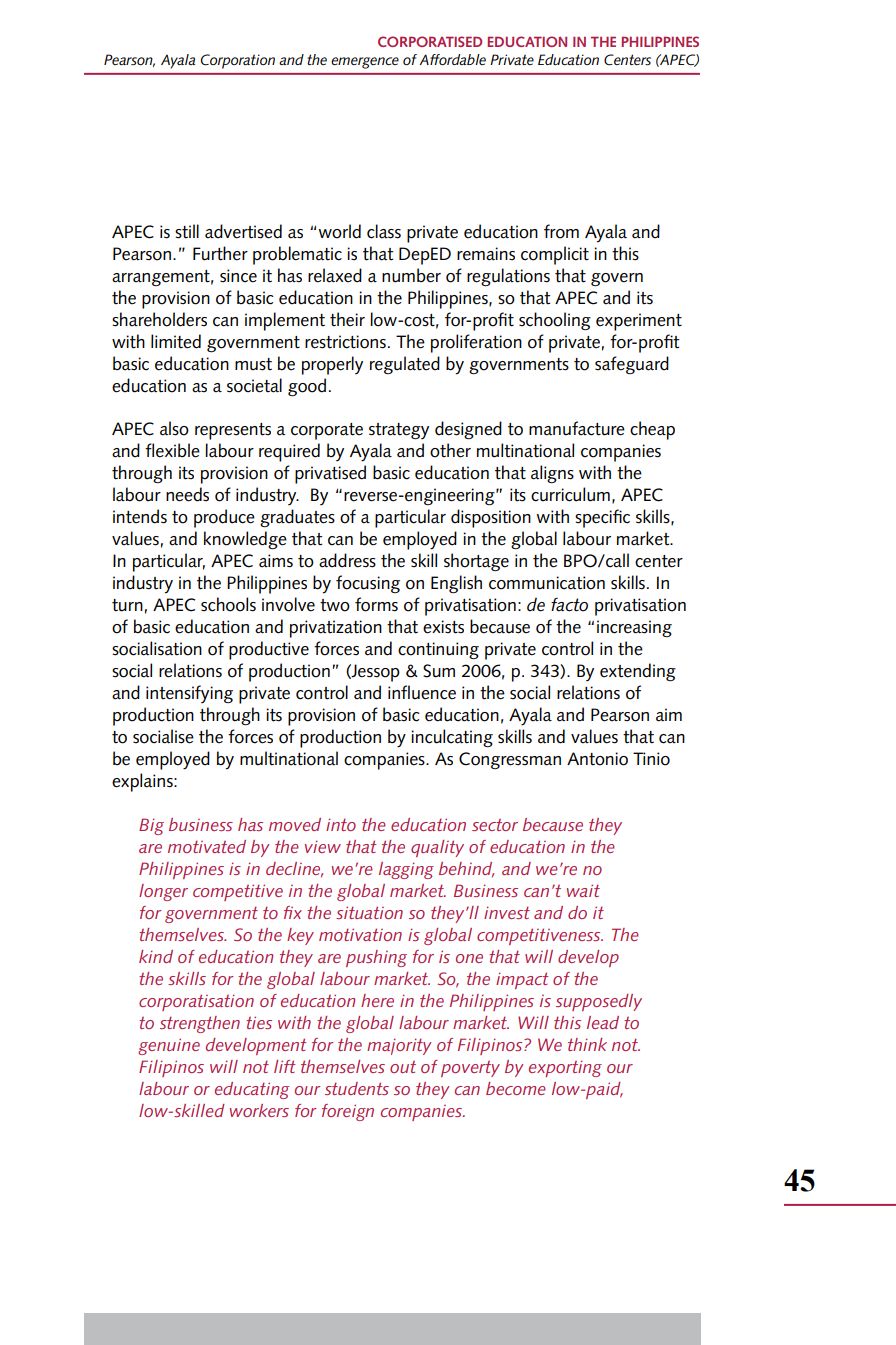 The width and height of the screenshot is (896, 1345). I want to click on lagging, so click(406, 870).
